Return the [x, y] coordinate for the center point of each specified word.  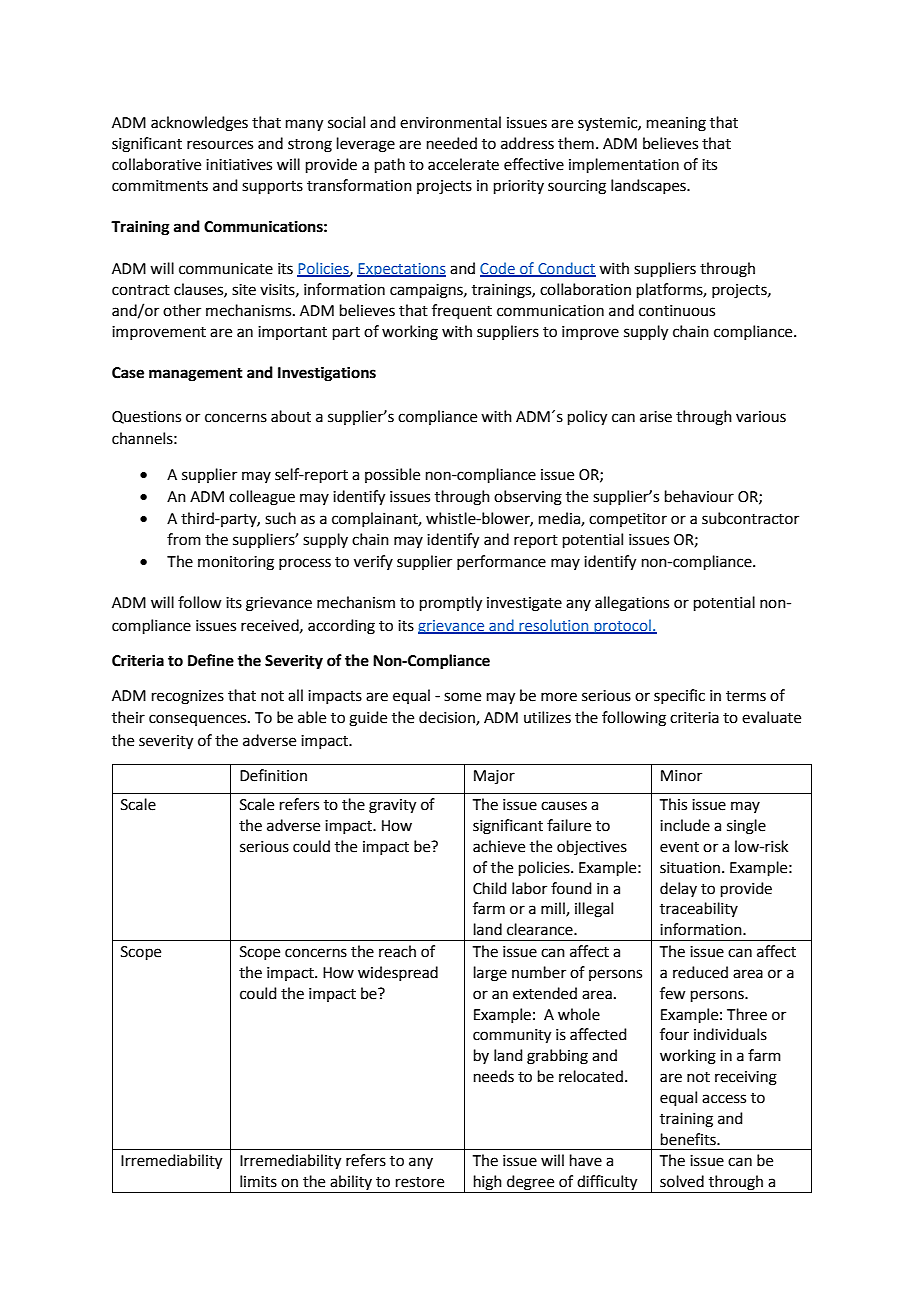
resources [220, 145]
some [462, 697]
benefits [689, 1139]
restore [420, 1182]
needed [452, 143]
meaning [676, 124]
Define [211, 660]
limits [258, 1181]
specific [679, 696]
